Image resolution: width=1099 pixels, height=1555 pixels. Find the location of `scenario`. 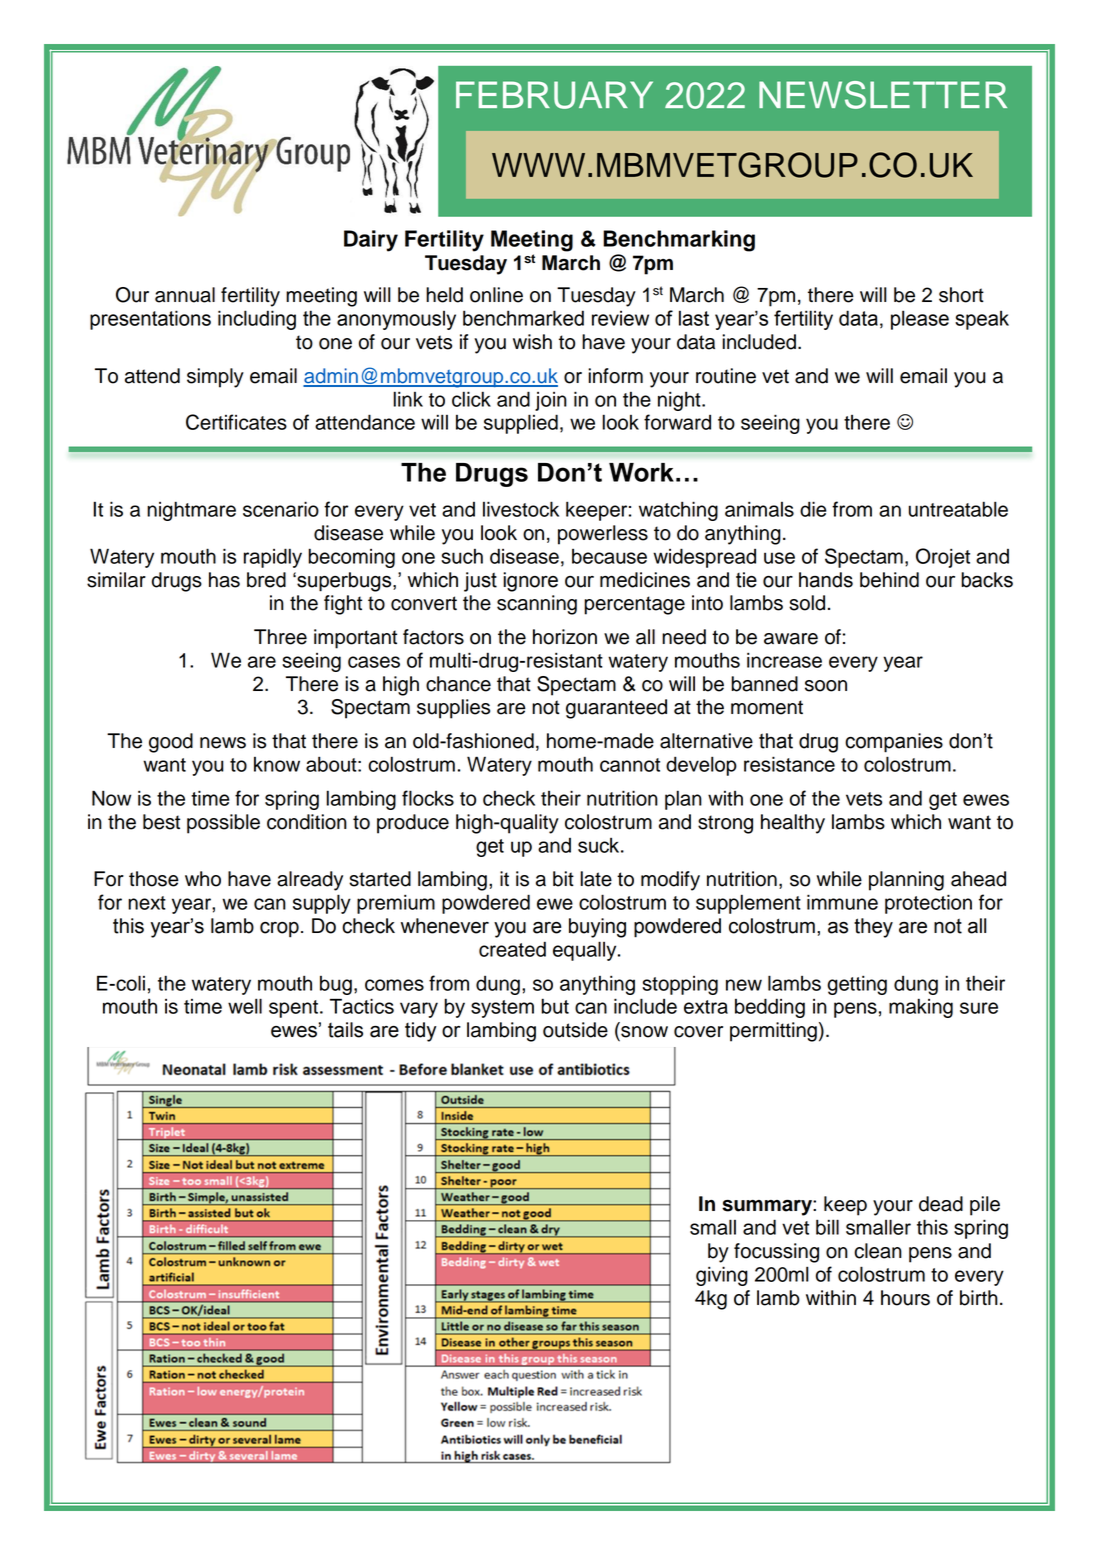

scenario is located at coordinates (281, 509).
